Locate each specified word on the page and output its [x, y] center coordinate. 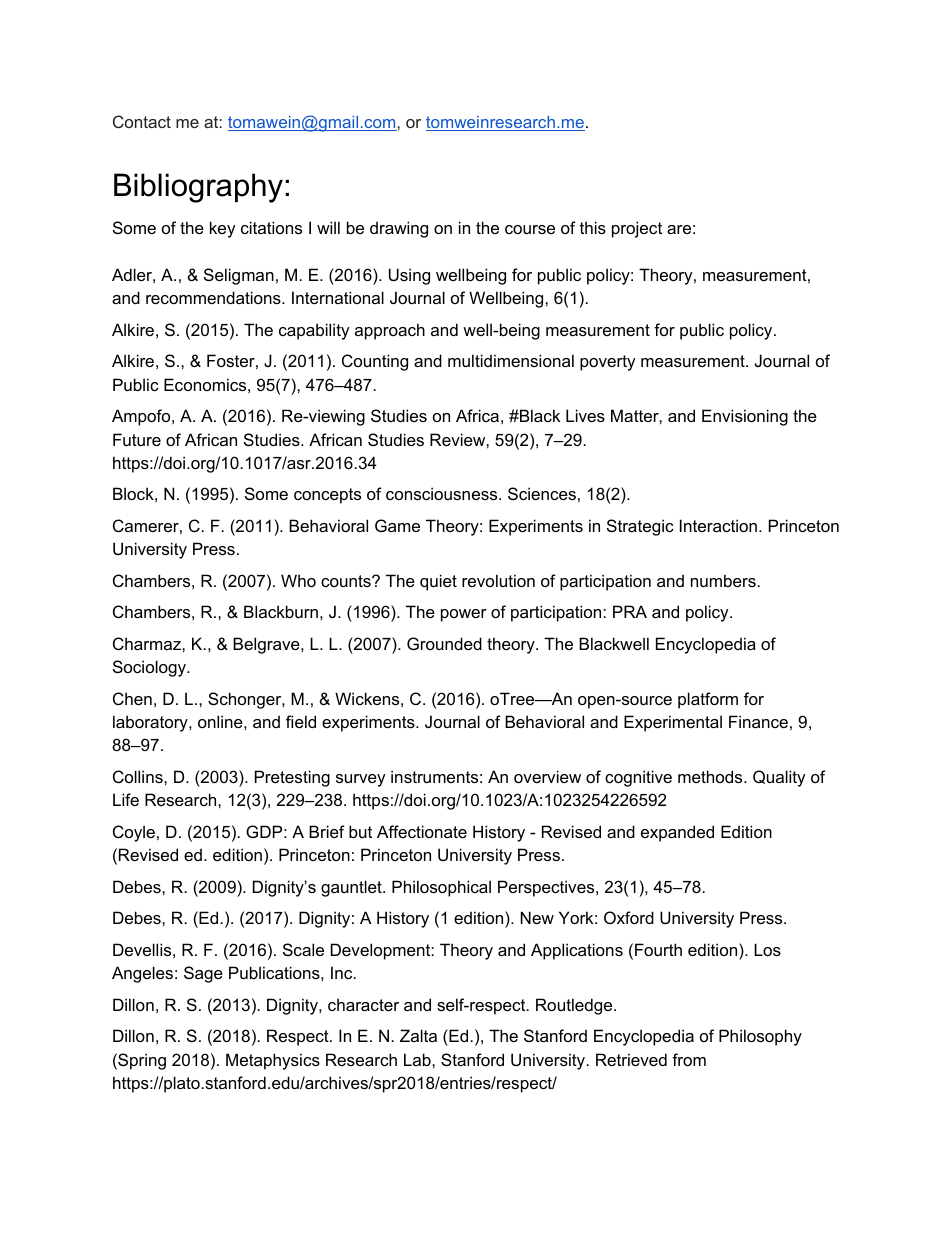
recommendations [214, 297]
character [363, 1004]
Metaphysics [273, 1061]
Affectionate [422, 831]
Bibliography [198, 188]
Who [298, 580]
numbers [723, 580]
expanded [677, 833]
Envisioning [745, 417]
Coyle [134, 833]
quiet [438, 582]
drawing [399, 229]
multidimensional [511, 360]
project [637, 229]
